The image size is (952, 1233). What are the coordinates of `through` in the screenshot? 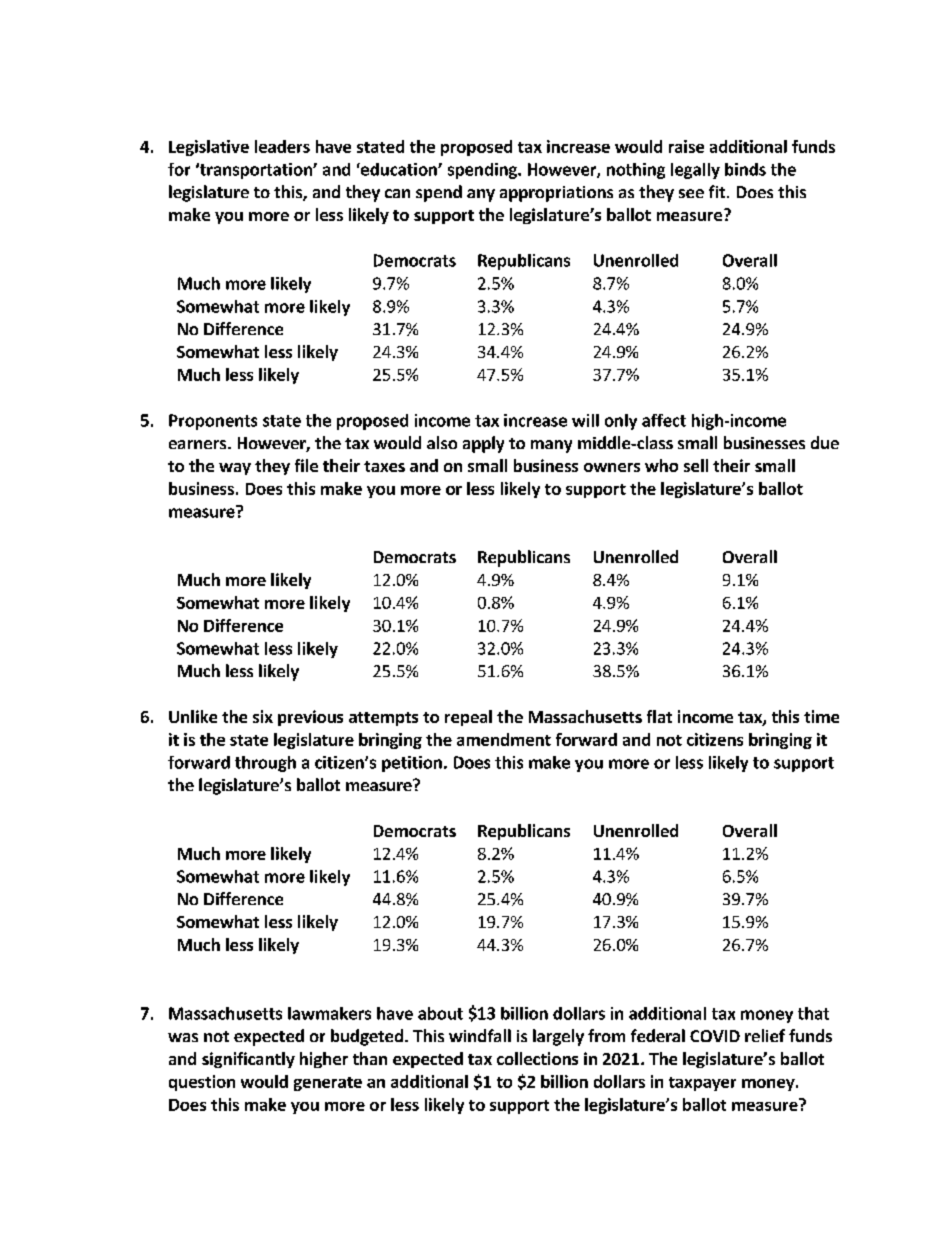 It's located at (265, 764).
